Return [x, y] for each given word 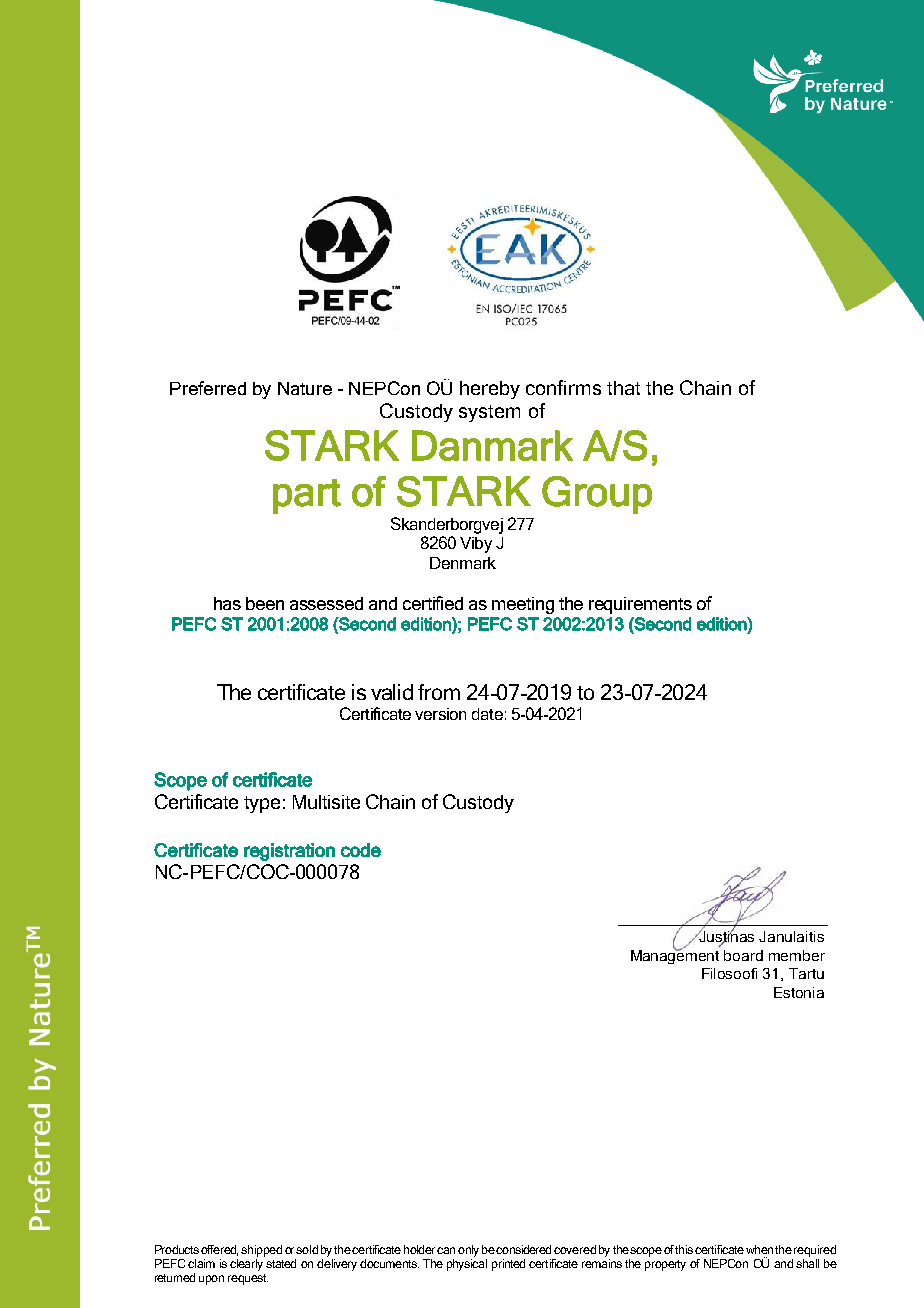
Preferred [208, 388]
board [743, 955]
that [623, 388]
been [265, 603]
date [487, 714]
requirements [640, 605]
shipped [261, 1251]
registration [289, 852]
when [759, 1249]
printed [508, 1265]
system [489, 413]
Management [675, 955]
